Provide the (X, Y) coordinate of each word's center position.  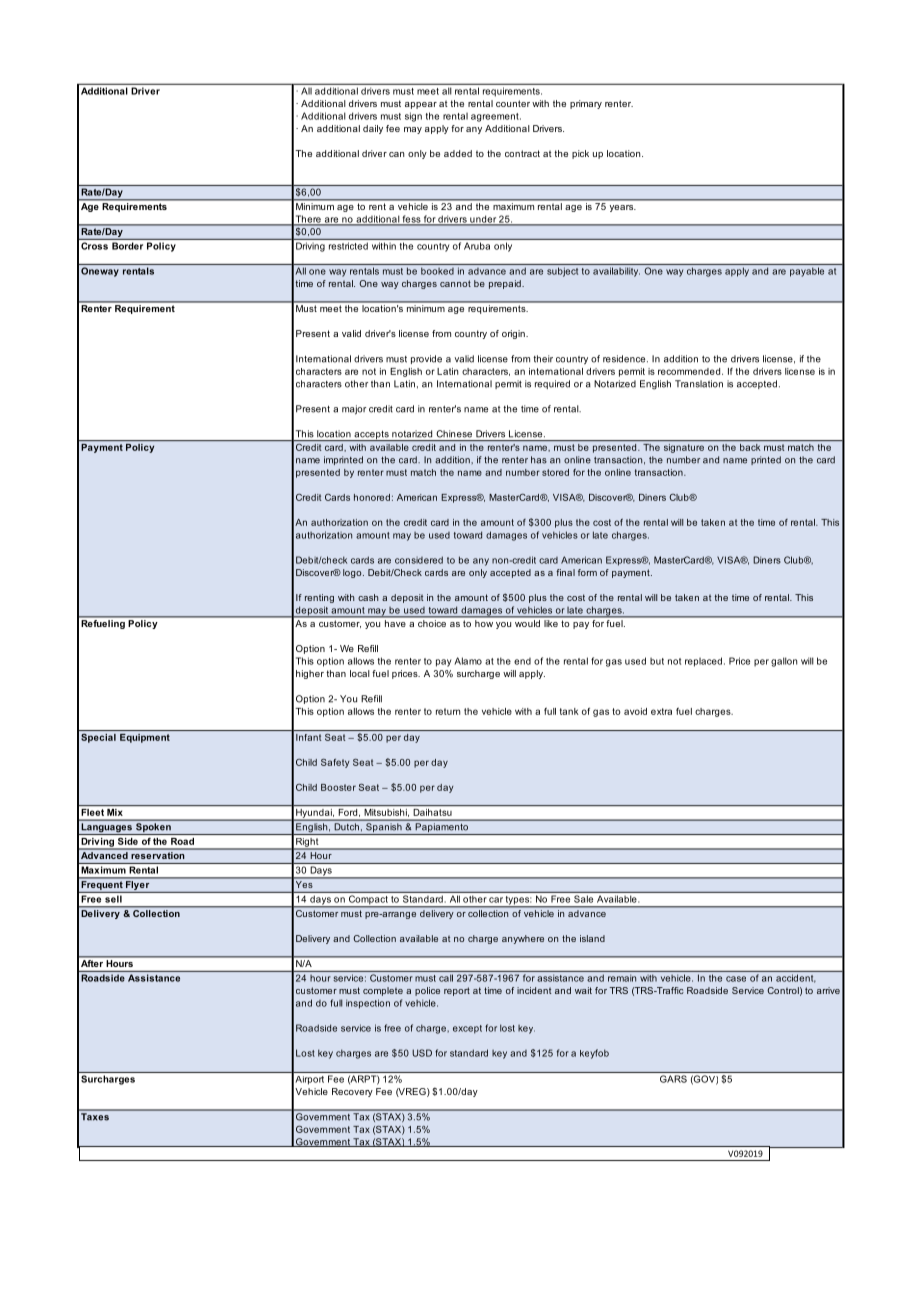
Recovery (352, 1092)
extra (661, 711)
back (750, 447)
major (354, 410)
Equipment (145, 738)
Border (127, 246)
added (458, 153)
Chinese (454, 434)
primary (586, 104)
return (448, 711)
